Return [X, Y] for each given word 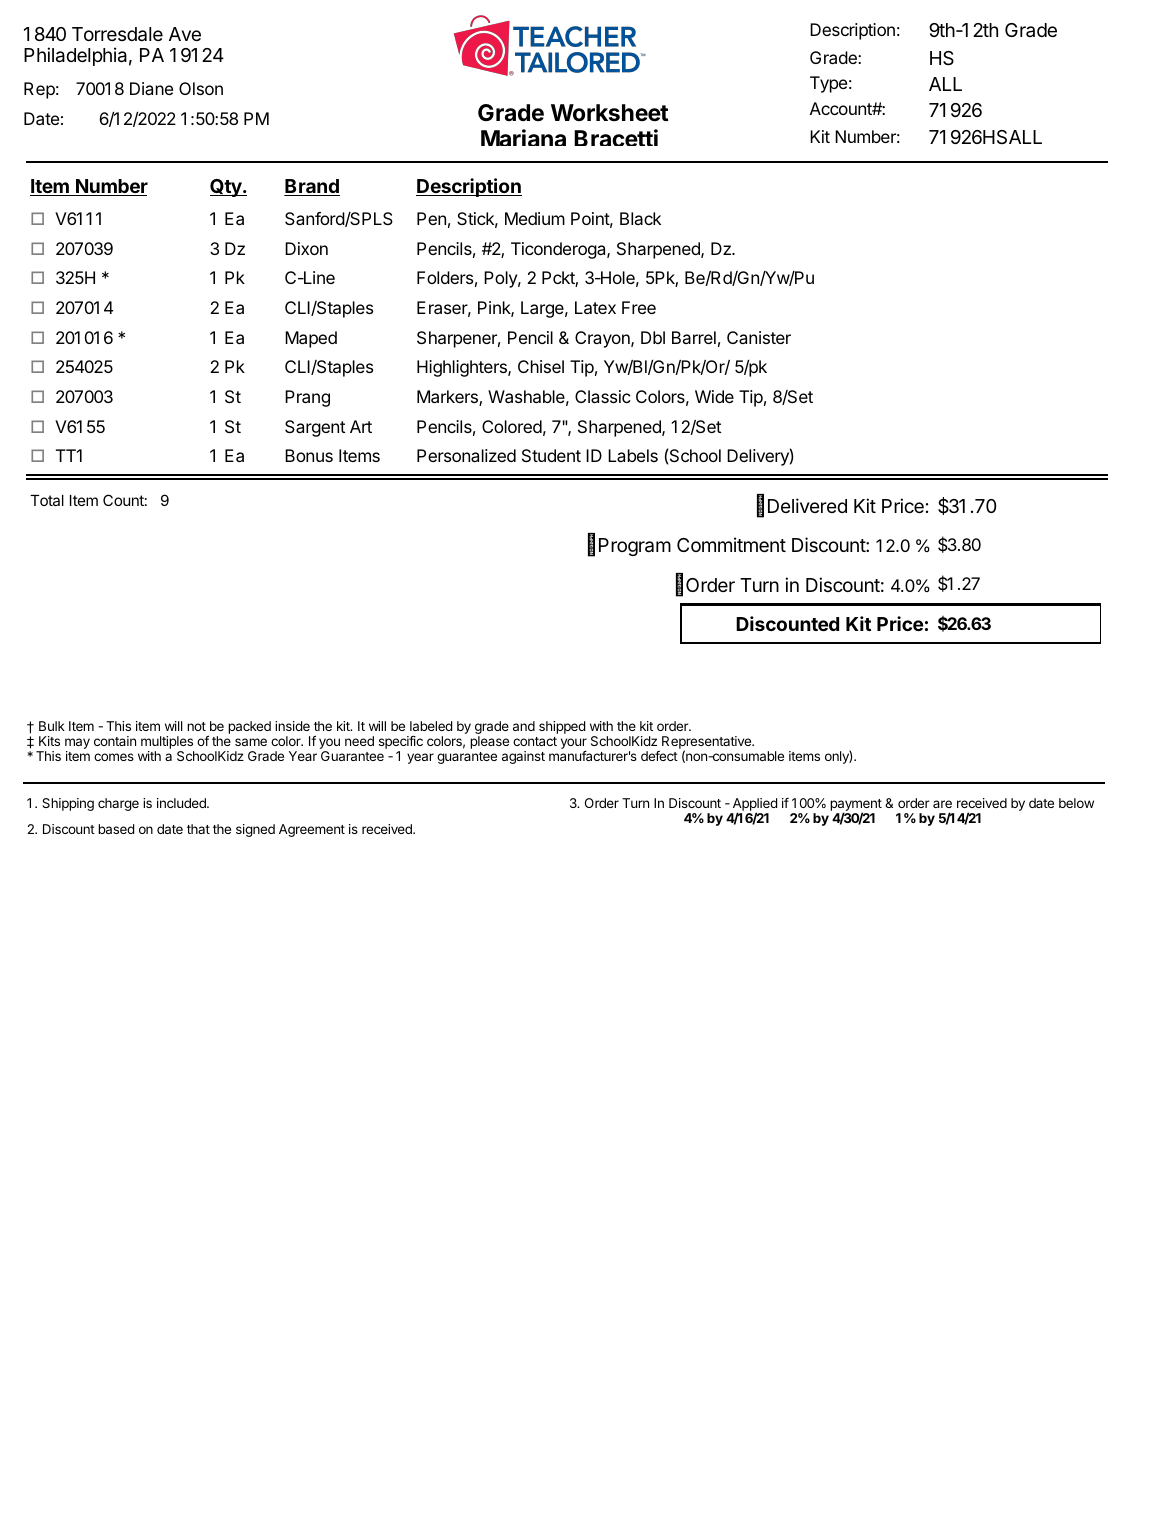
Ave [185, 34]
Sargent [315, 428]
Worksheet [609, 113]
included [182, 803]
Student [551, 455]
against [523, 757]
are [942, 804]
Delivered [807, 505]
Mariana [523, 137]
